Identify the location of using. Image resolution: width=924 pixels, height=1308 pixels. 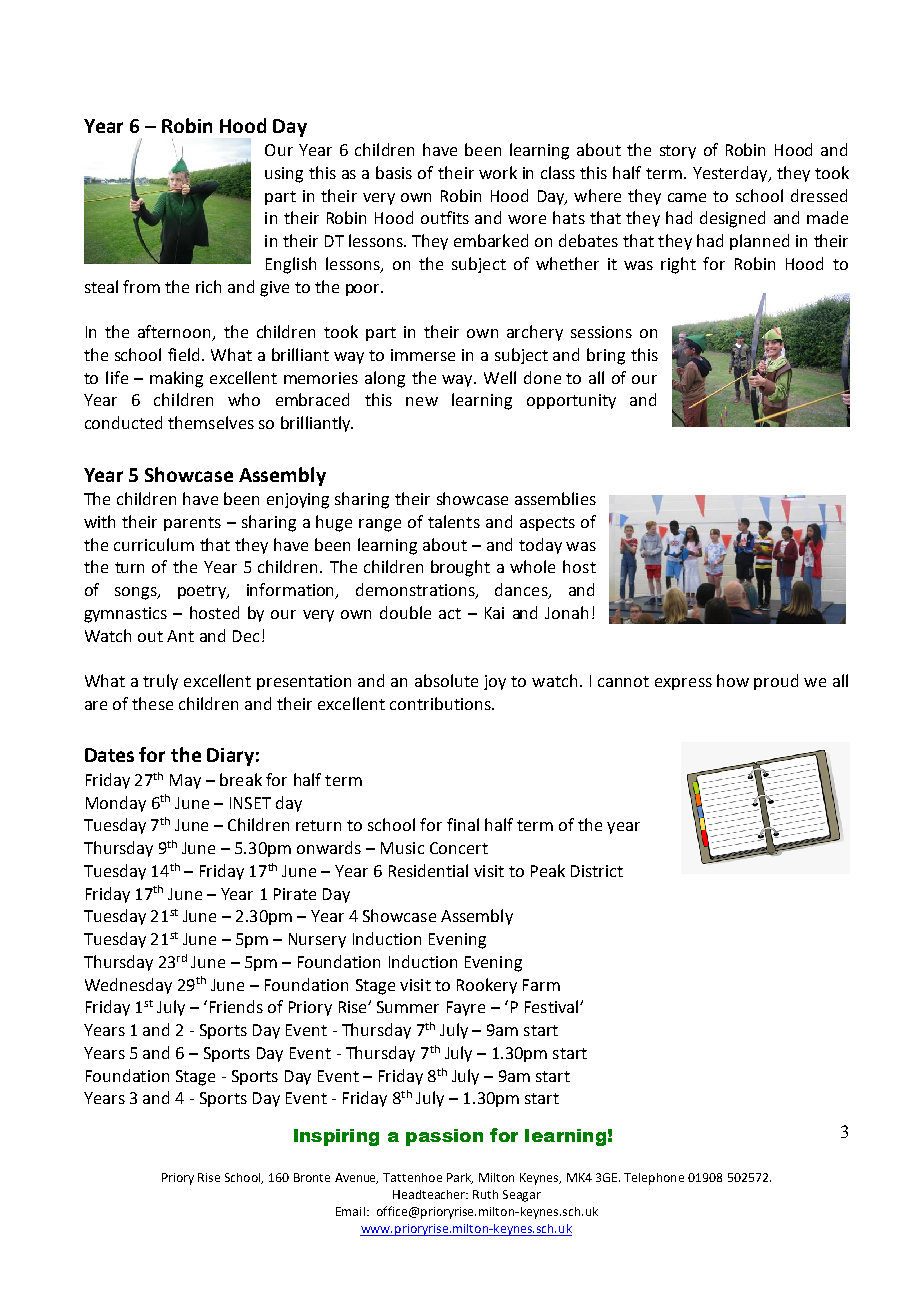
(284, 175).
